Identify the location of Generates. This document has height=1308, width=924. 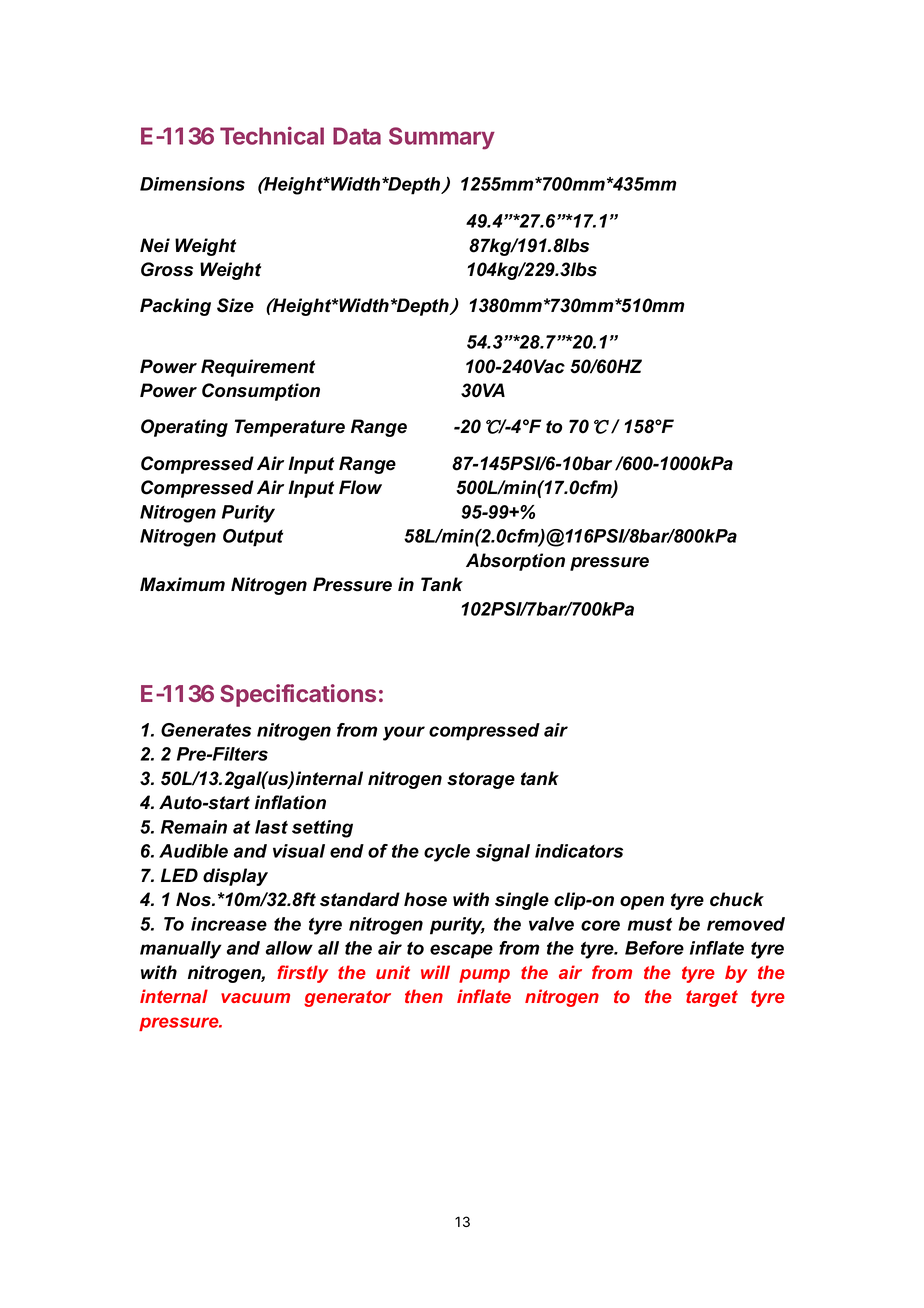
(206, 730).
